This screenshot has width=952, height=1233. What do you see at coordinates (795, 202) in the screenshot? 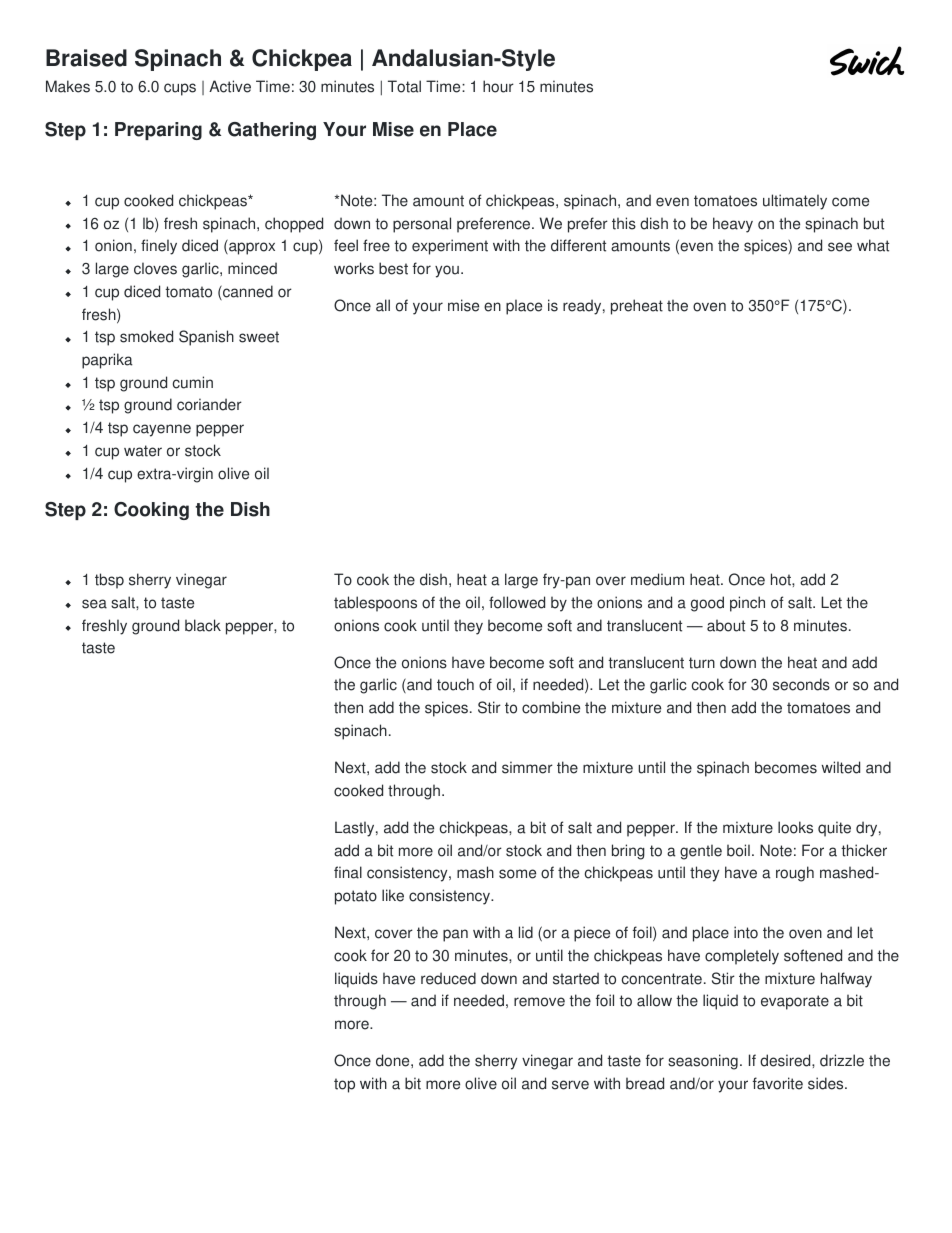
I see `ultimately` at bounding box center [795, 202].
